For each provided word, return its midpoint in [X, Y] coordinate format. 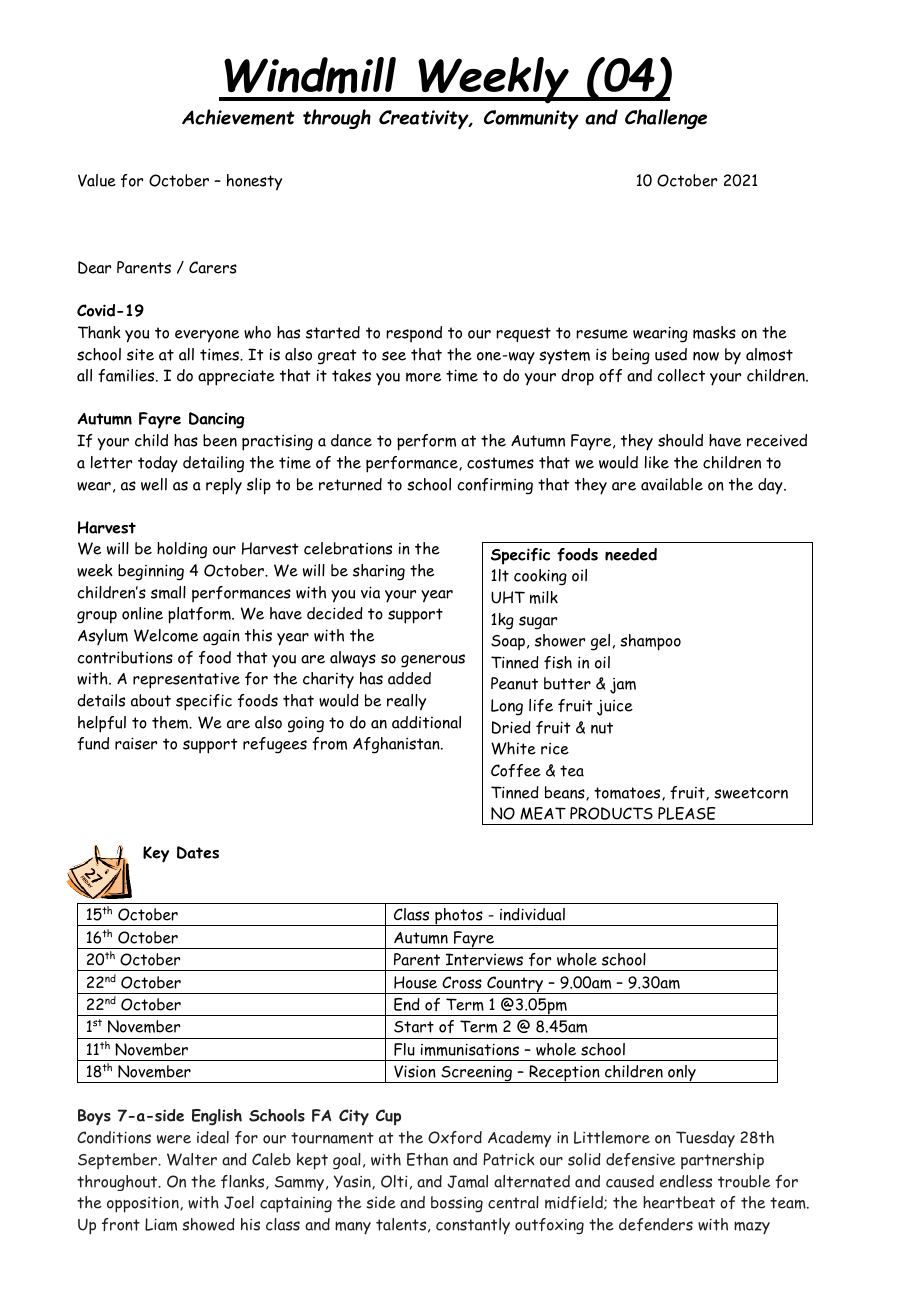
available [672, 484]
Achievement [238, 117]
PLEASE [686, 813]
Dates [198, 852]
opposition [144, 1205]
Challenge [666, 119]
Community [531, 120]
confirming [495, 486]
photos [459, 917]
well [154, 484]
